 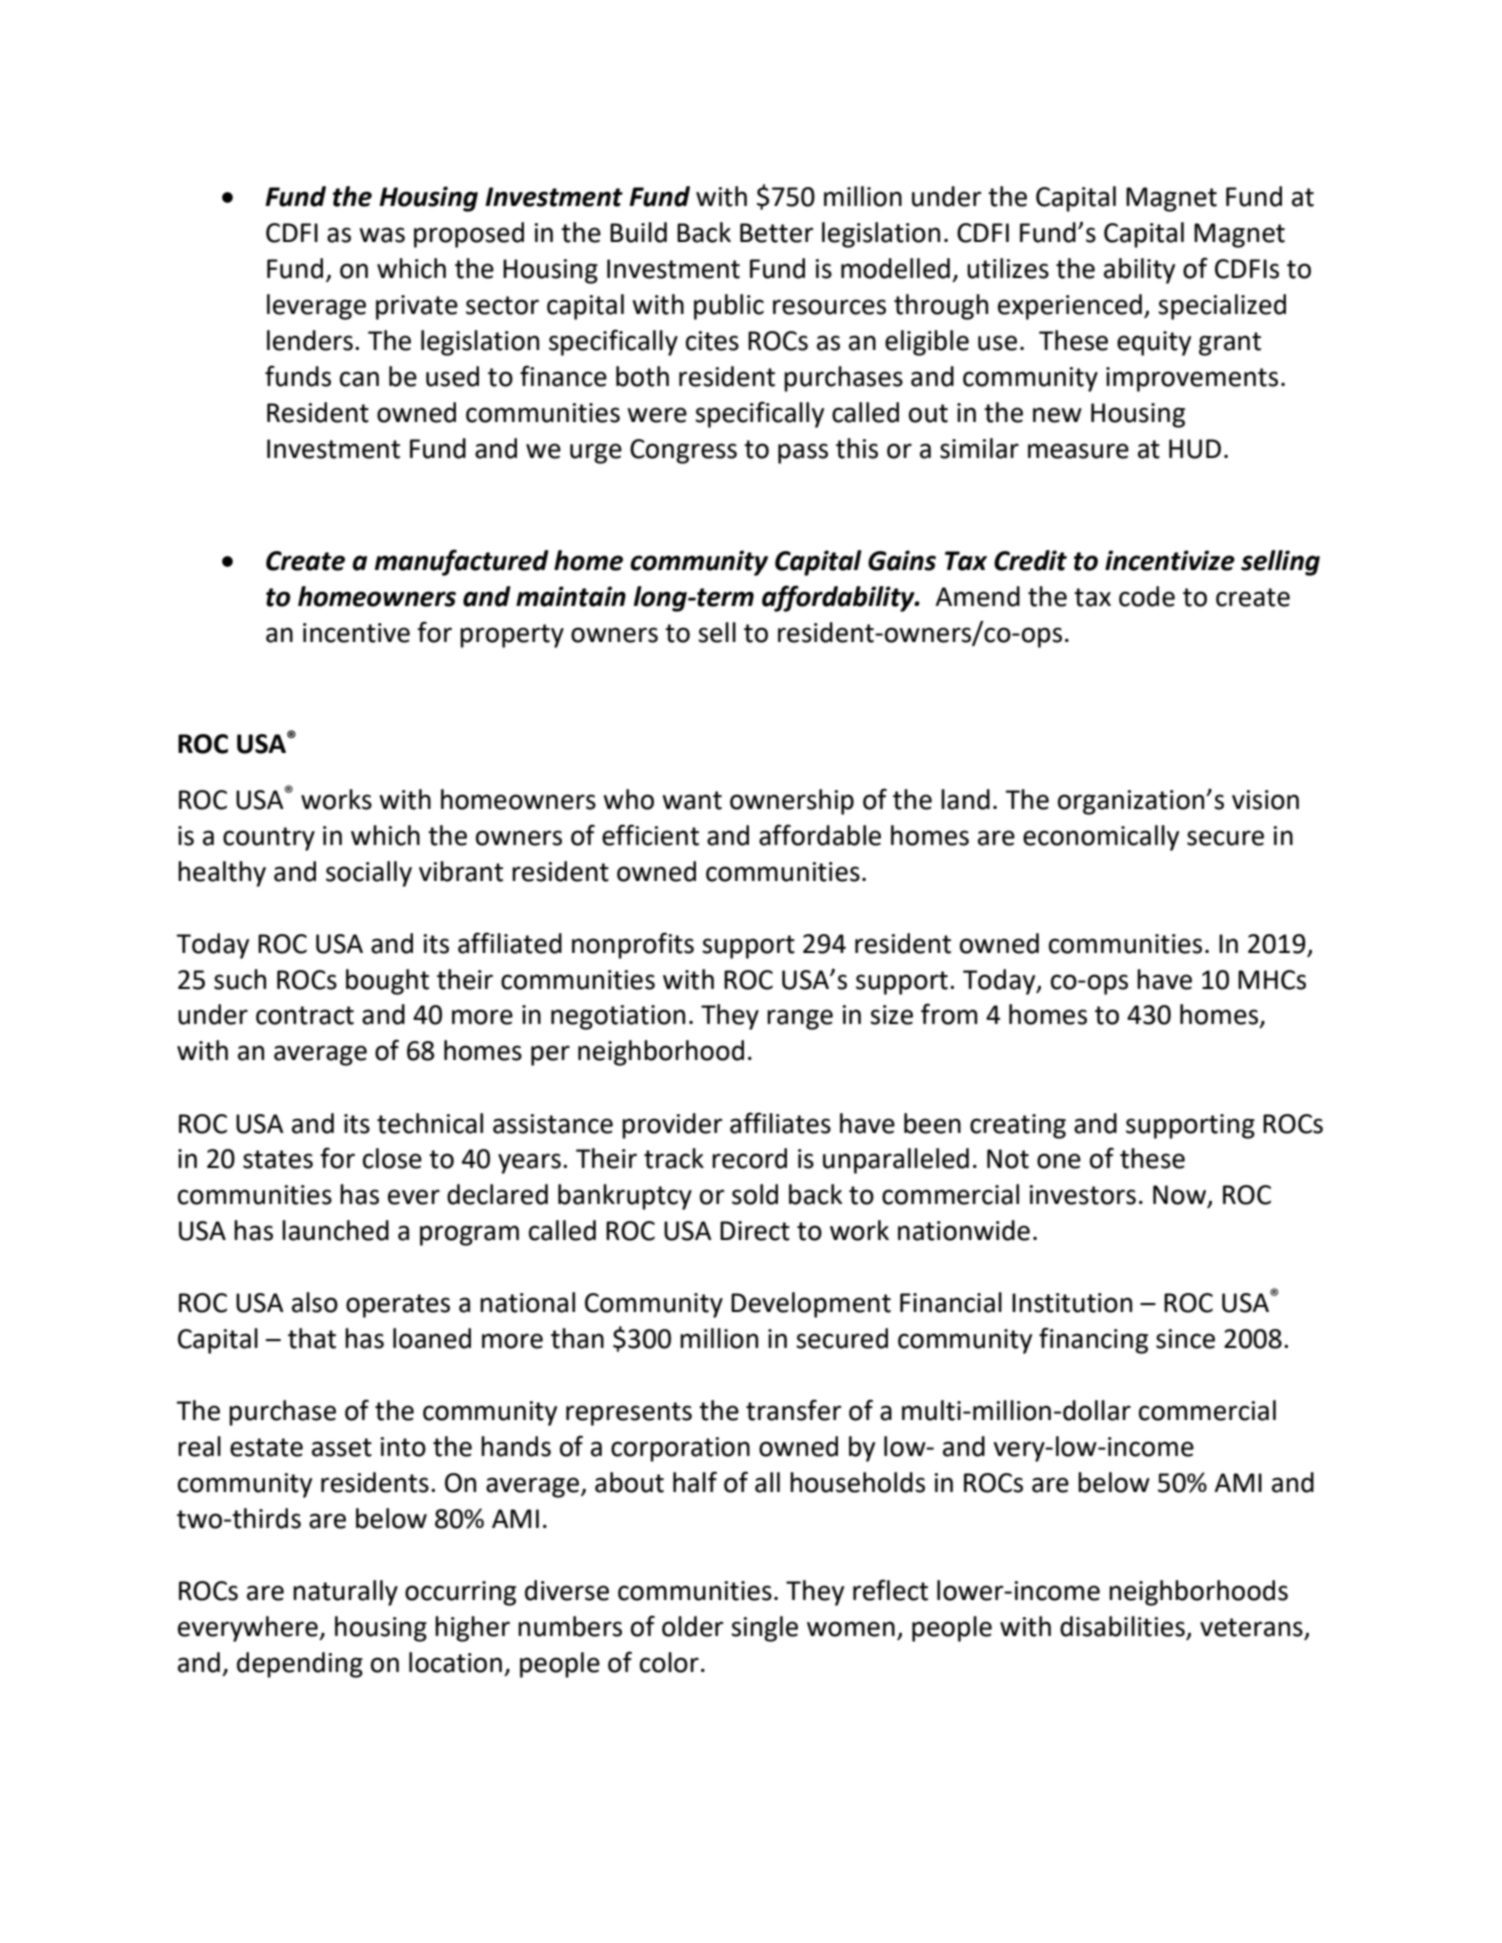 I want to click on code, so click(x=1147, y=596).
